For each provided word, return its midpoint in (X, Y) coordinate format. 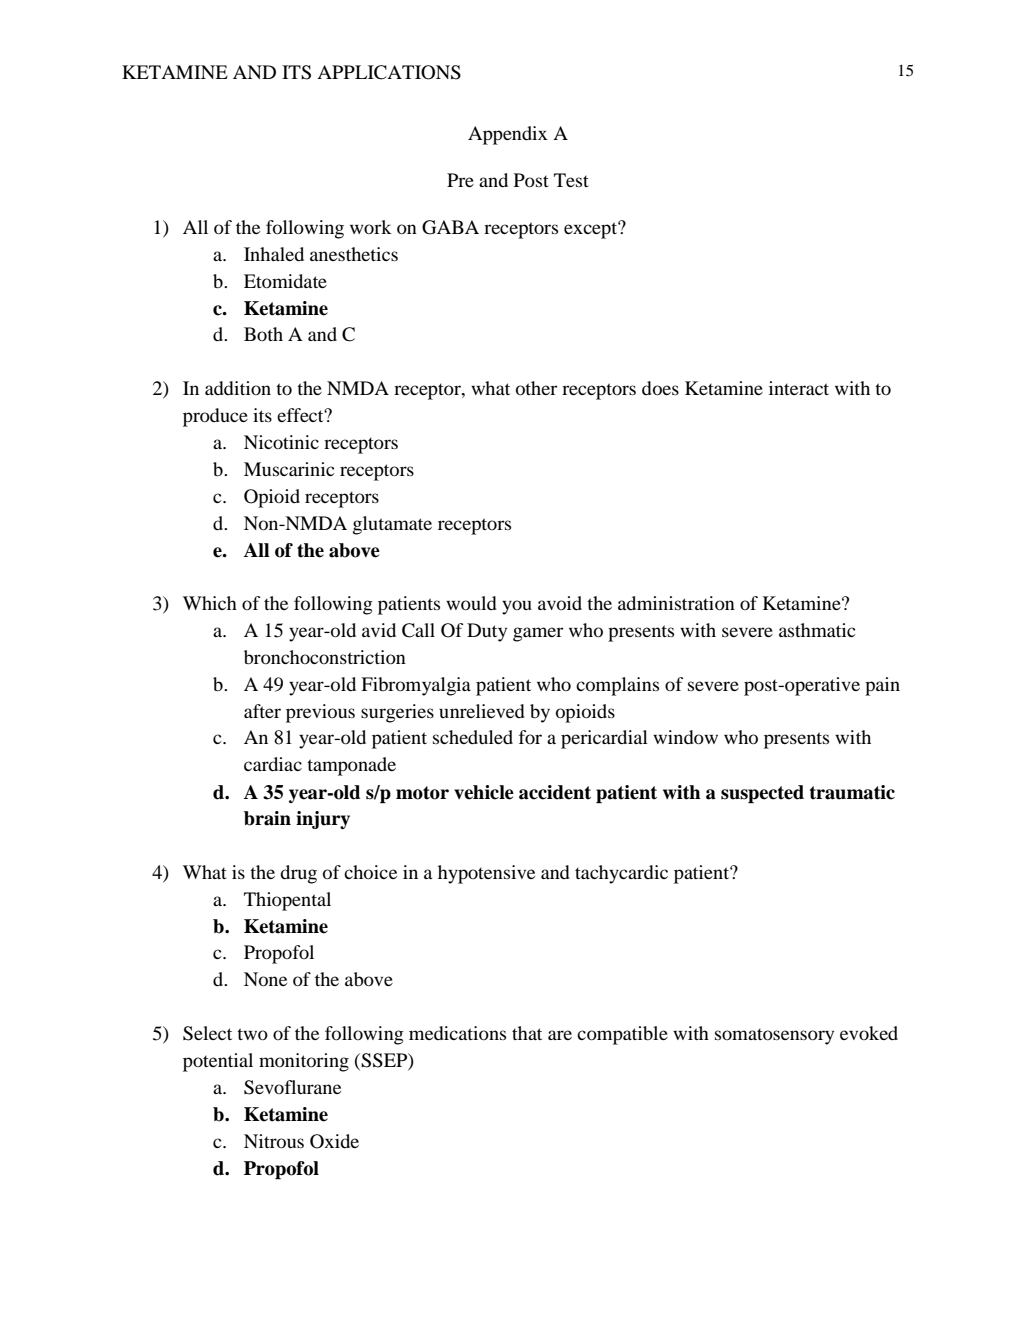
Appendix (508, 135)
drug (298, 874)
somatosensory (774, 1036)
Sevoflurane (292, 1087)
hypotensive (486, 874)
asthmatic (817, 630)
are (560, 1035)
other (536, 388)
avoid (560, 603)
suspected (762, 794)
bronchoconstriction (325, 657)
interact (799, 388)
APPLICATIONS (389, 72)
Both (263, 334)
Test (571, 180)
